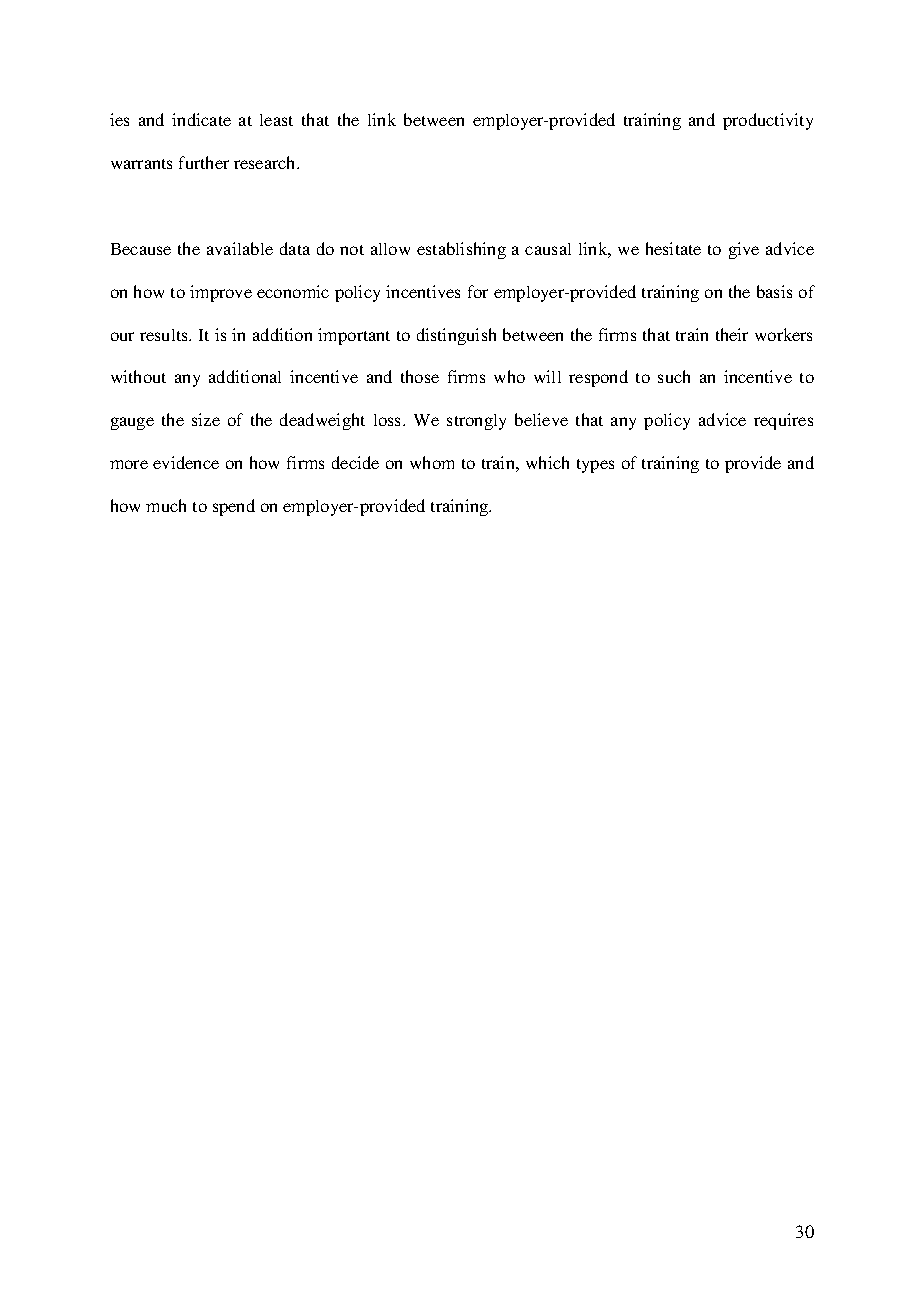 Image resolution: width=924 pixels, height=1308 pixels. I want to click on whom, so click(432, 462).
